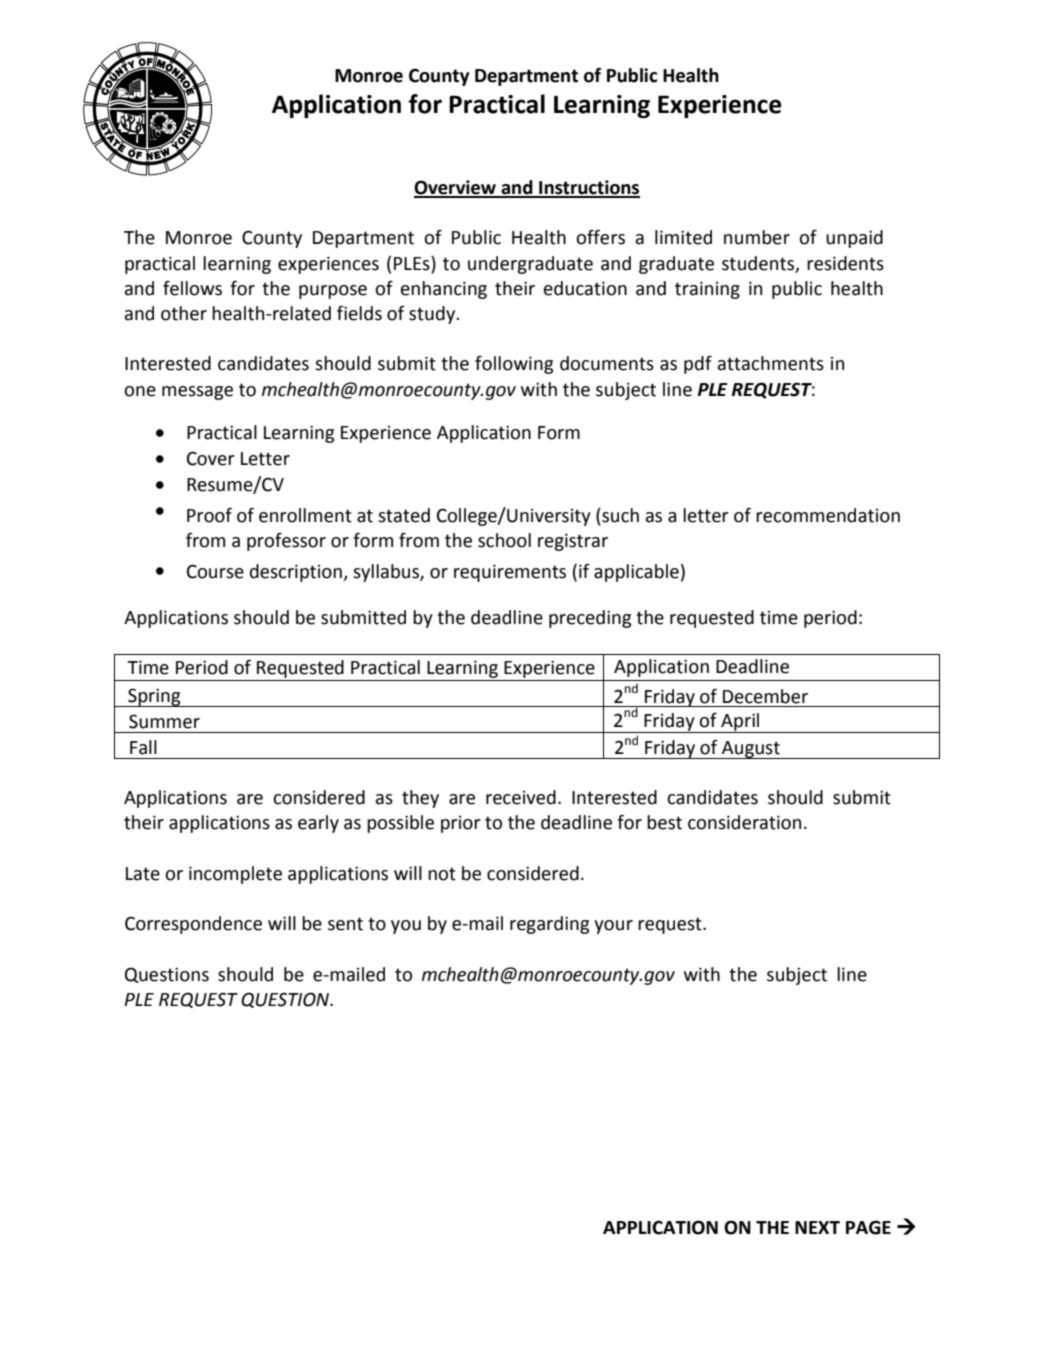 The image size is (1054, 1363). I want to click on December, so click(765, 696).
